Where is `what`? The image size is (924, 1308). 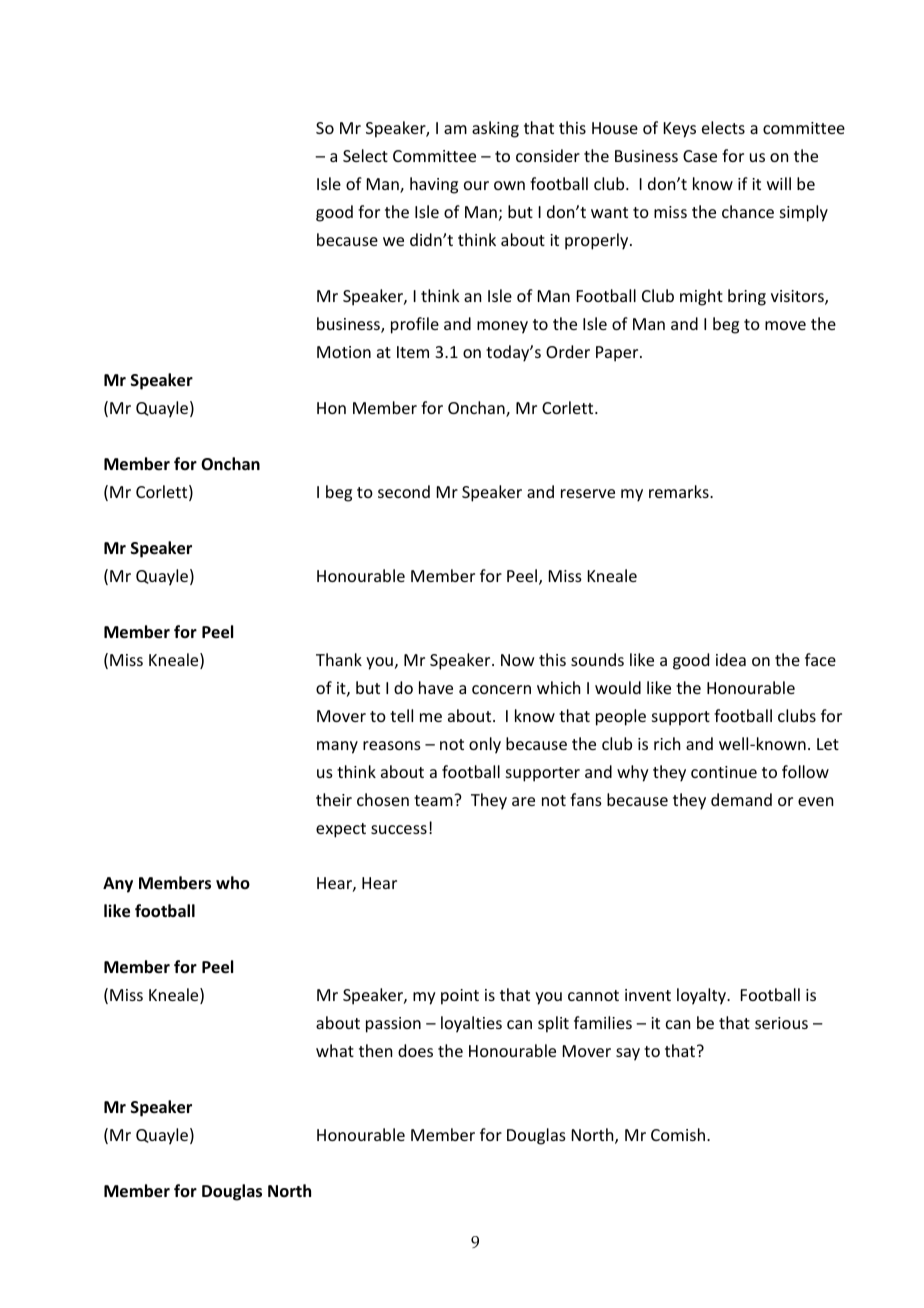
what is located at coordinates (335, 1050).
